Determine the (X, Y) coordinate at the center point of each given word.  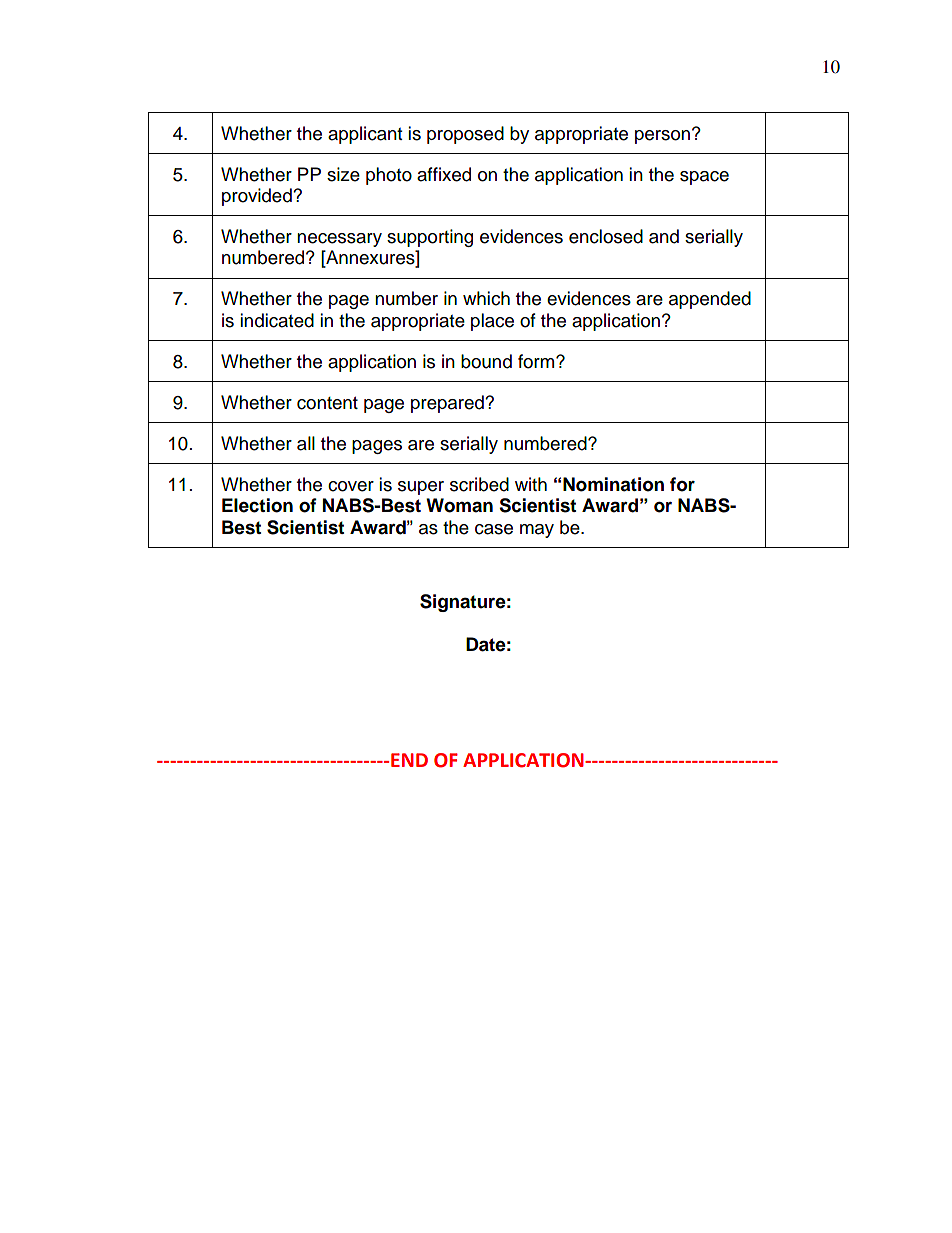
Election (257, 505)
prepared (448, 404)
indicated (277, 320)
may (537, 531)
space (704, 178)
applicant (365, 135)
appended (710, 300)
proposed (465, 135)
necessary (339, 240)
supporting (430, 238)
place (492, 322)
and (664, 236)
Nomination (613, 484)
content (327, 403)
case (494, 529)
